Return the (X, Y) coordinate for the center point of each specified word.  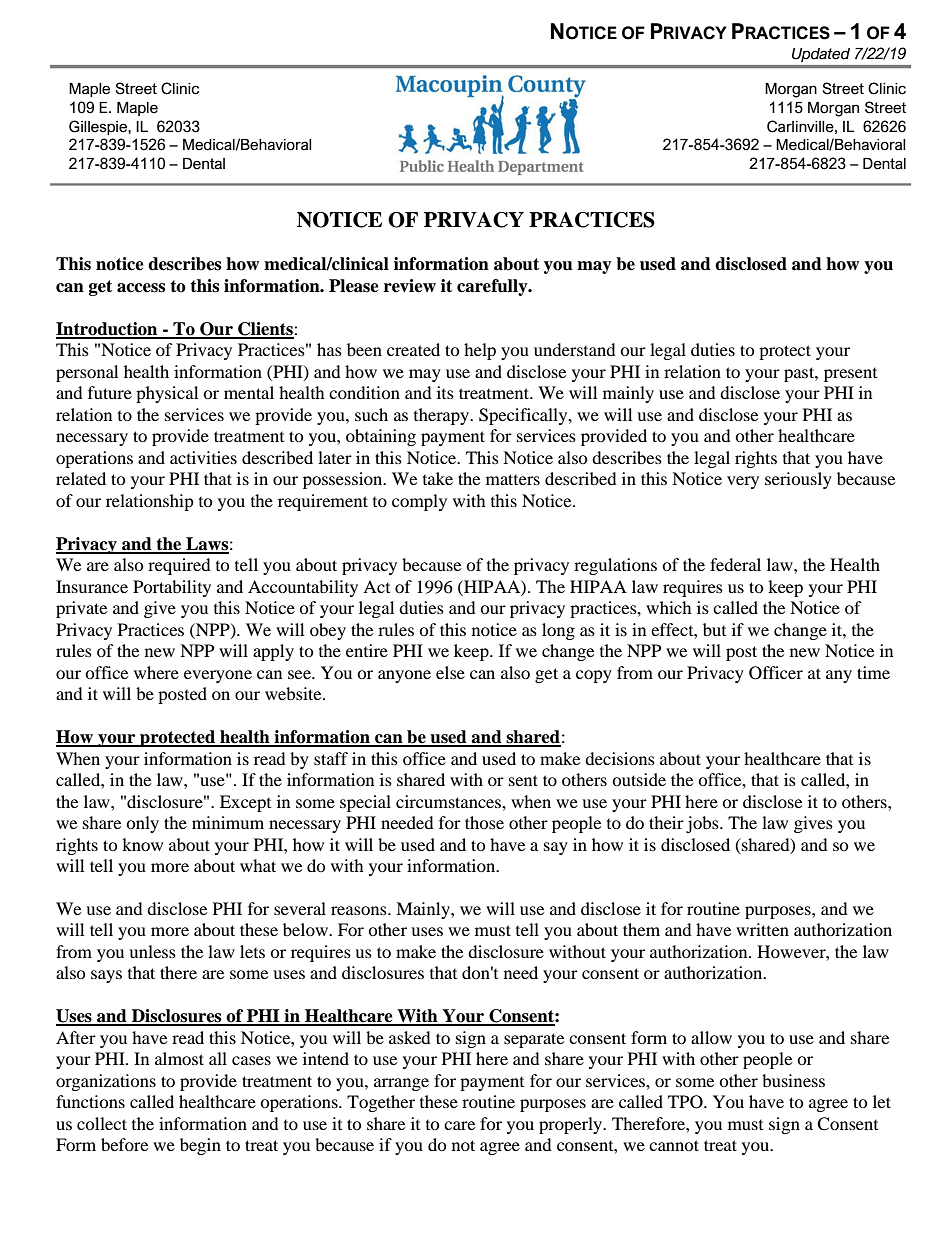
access (141, 288)
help (480, 351)
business (793, 1080)
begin (200, 1146)
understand (575, 349)
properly (572, 1125)
